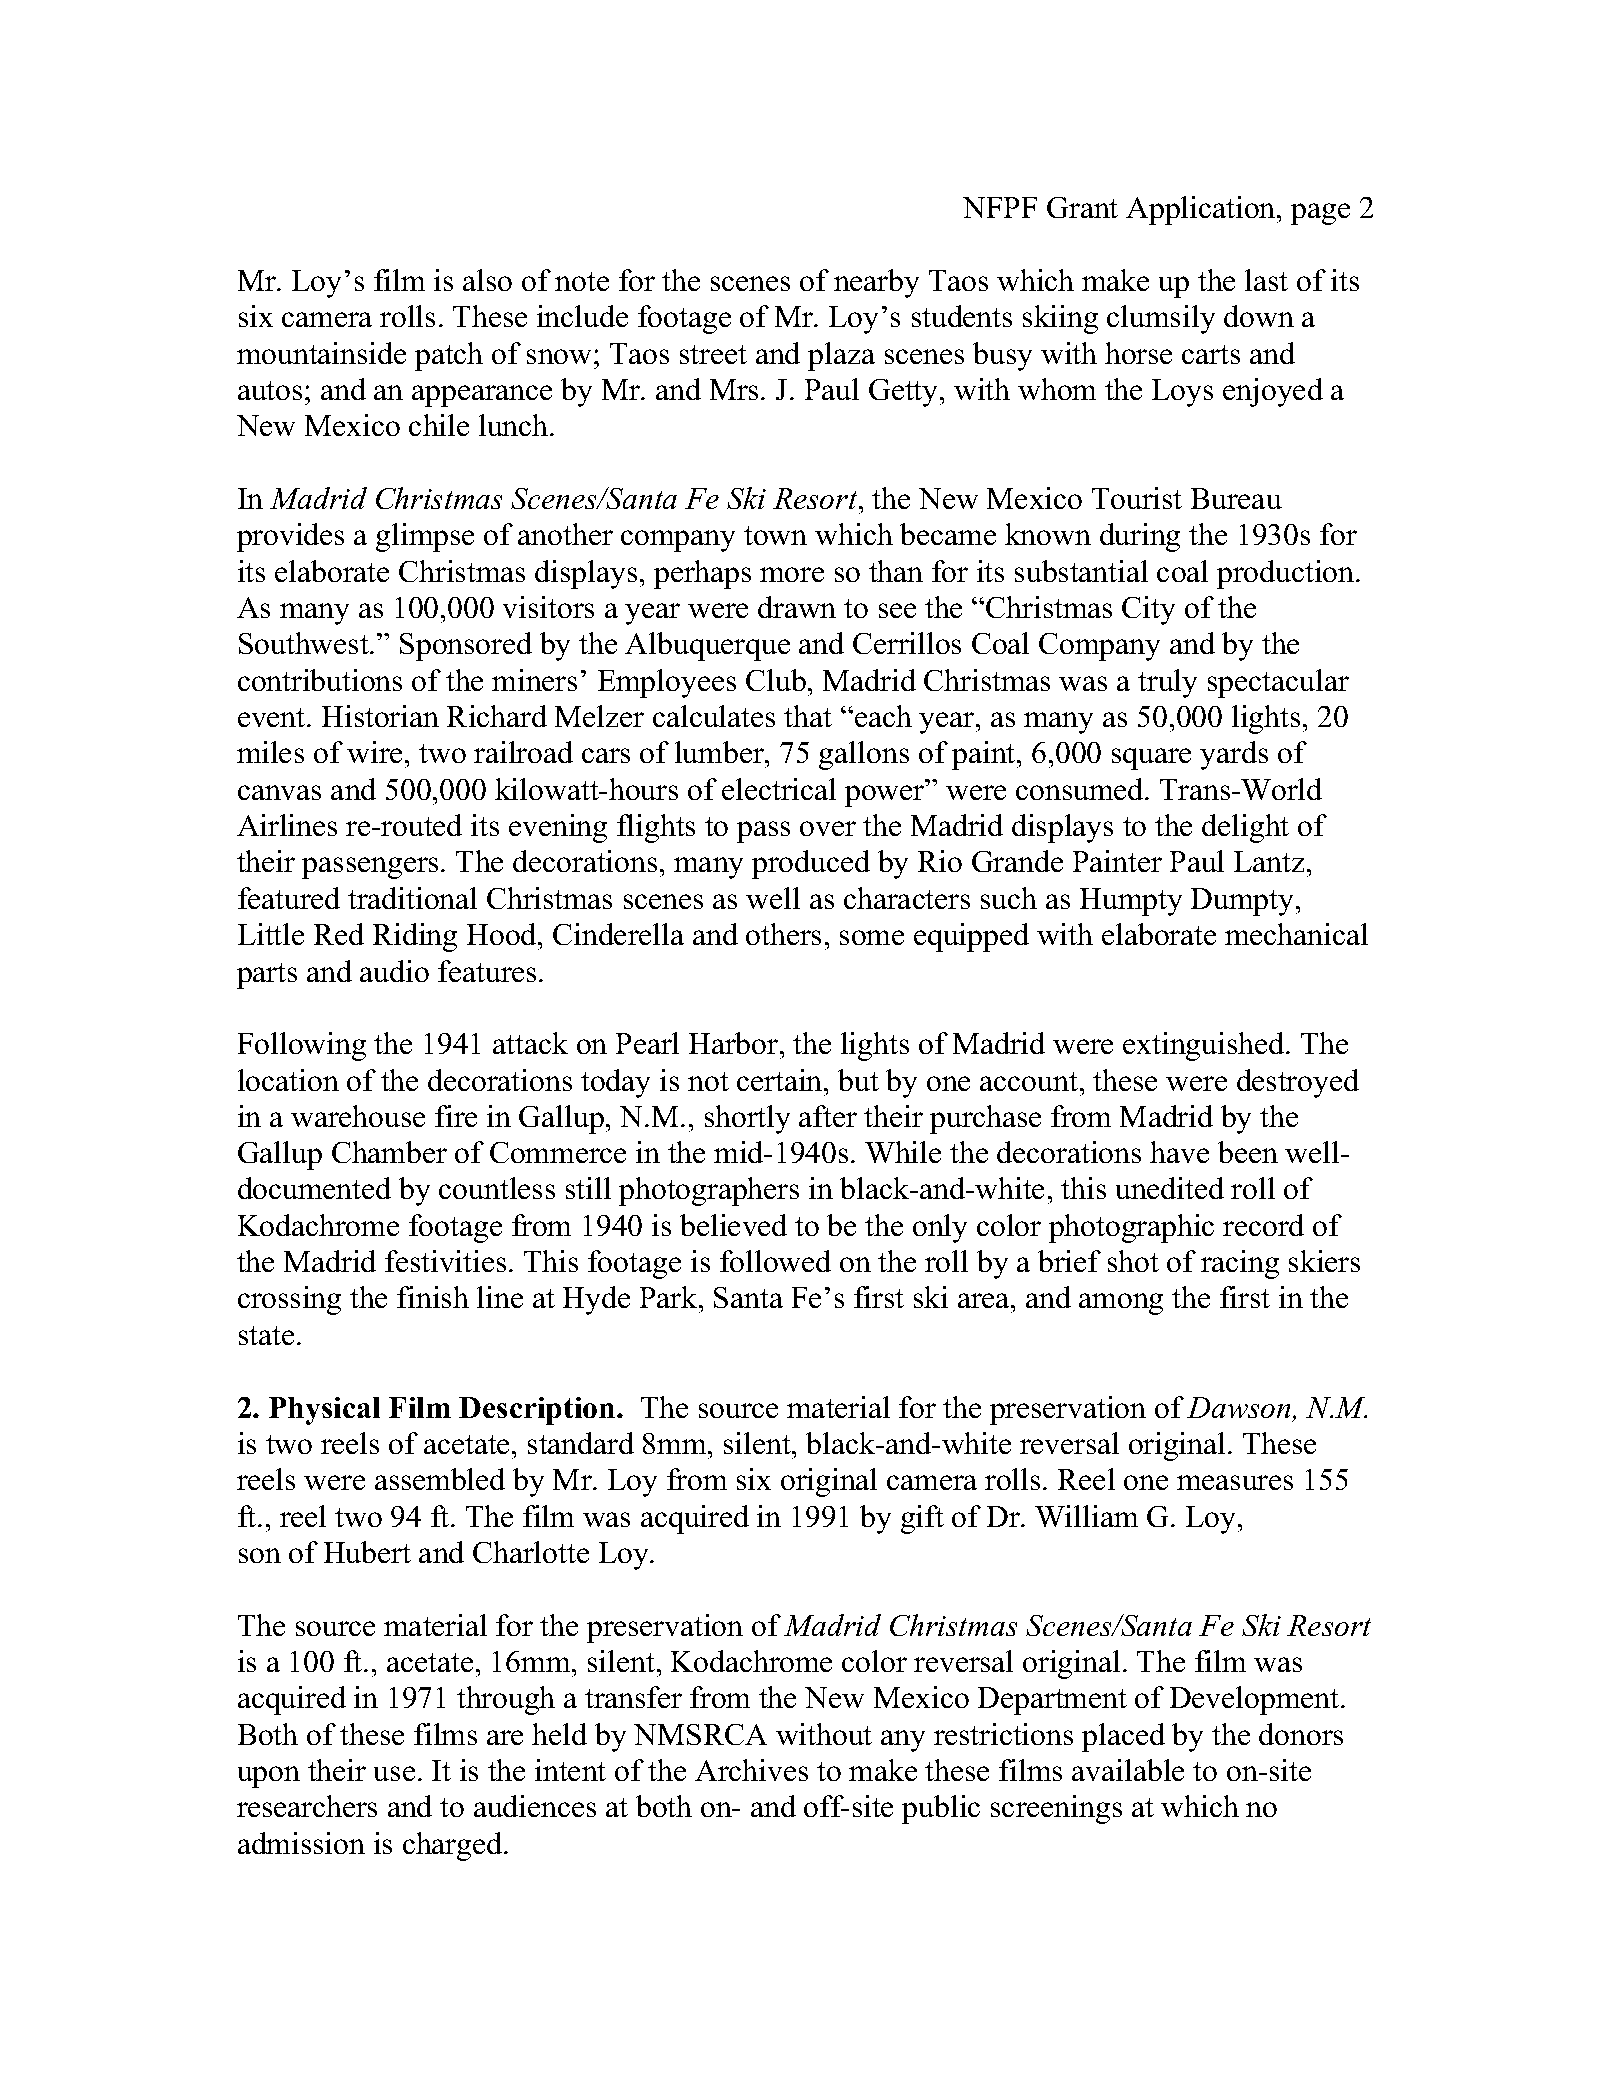 The image size is (1612, 2086). I want to click on Application, so click(1202, 210).
